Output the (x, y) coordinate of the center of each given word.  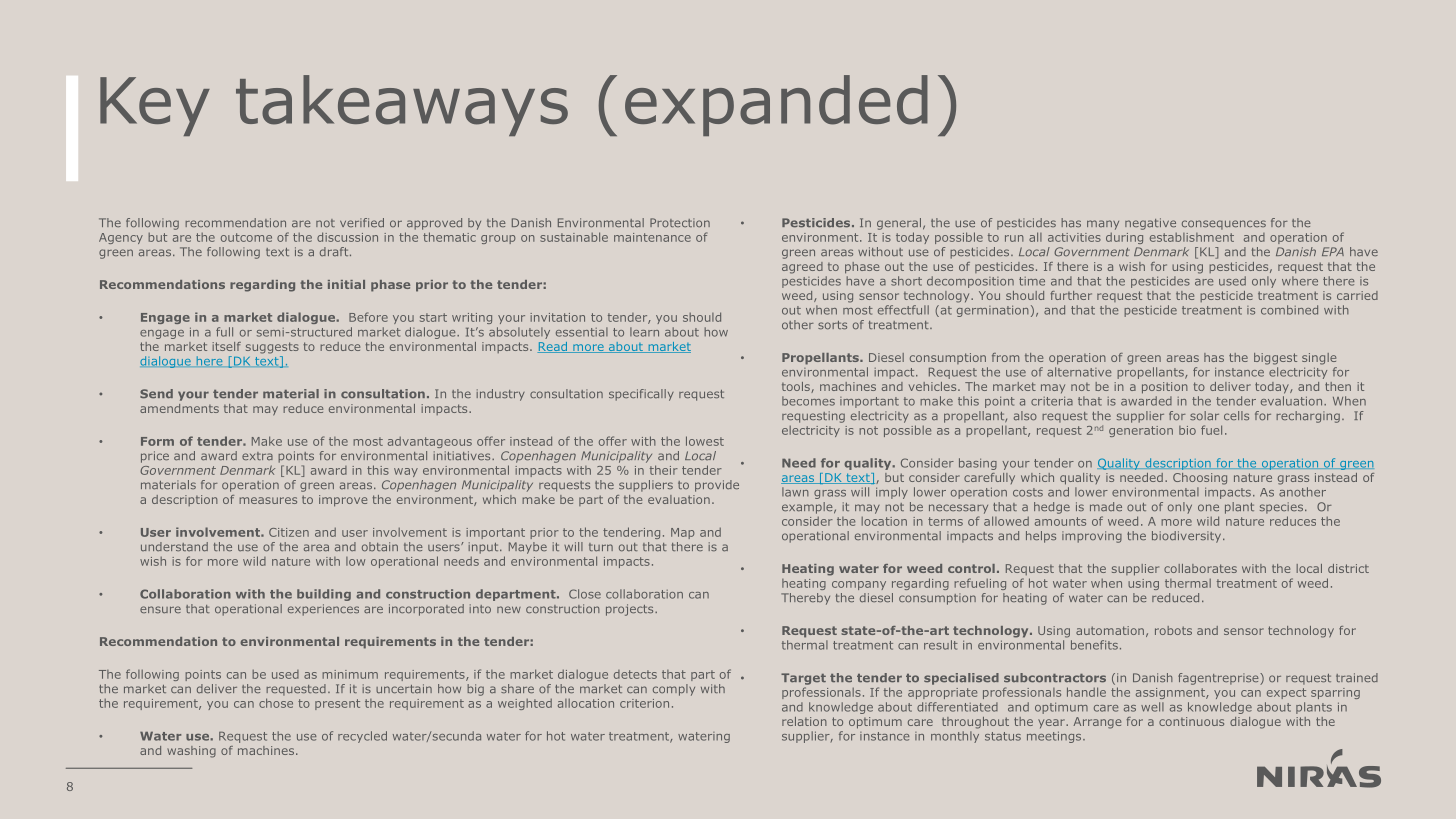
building (324, 595)
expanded (776, 105)
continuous (1191, 721)
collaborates (1200, 568)
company (859, 585)
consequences (1224, 225)
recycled (362, 737)
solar (1204, 416)
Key (155, 106)
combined (1289, 310)
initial (346, 284)
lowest (705, 441)
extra (257, 456)
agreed (802, 268)
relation (804, 721)
